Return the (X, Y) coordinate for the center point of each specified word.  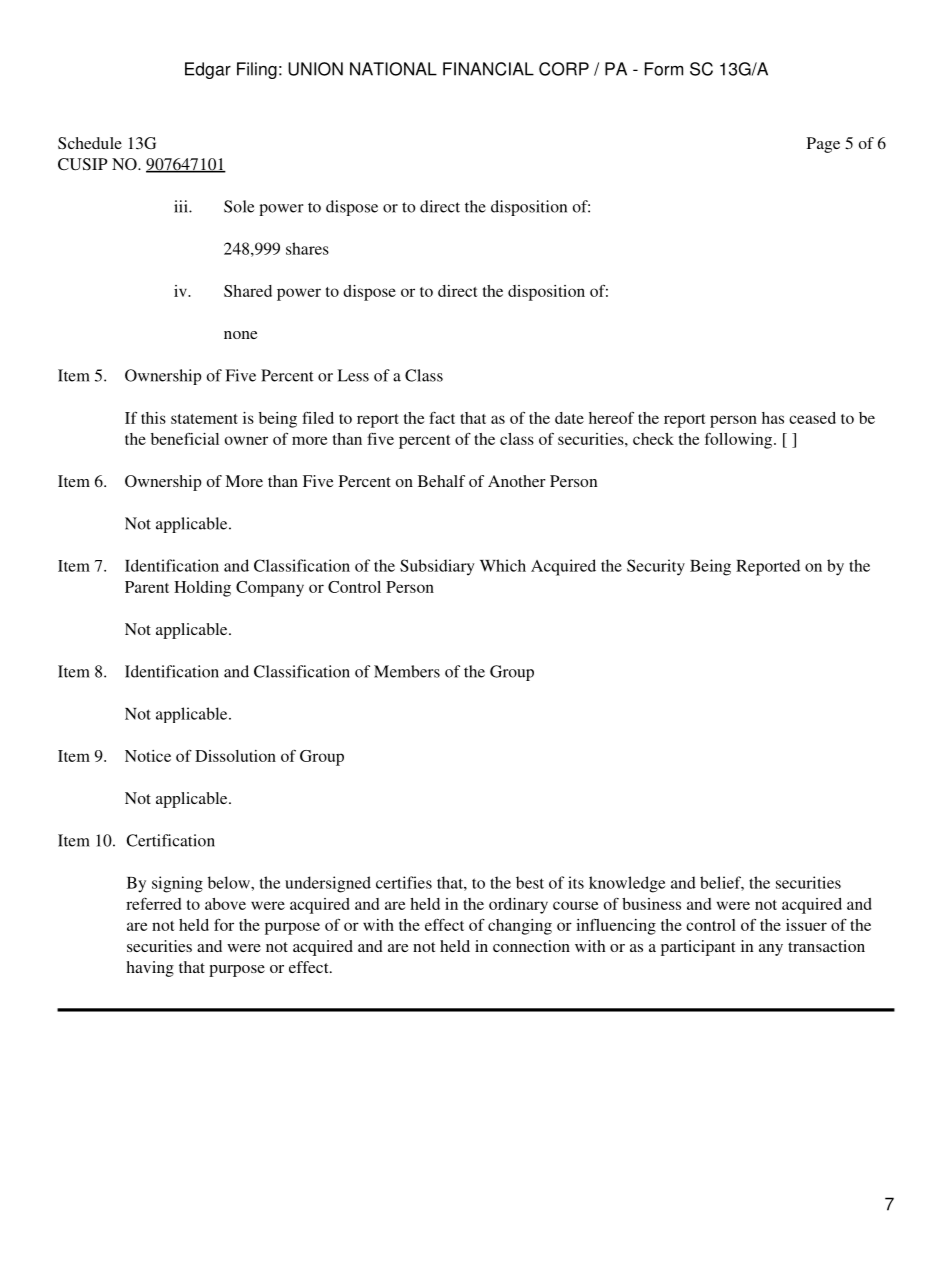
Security (656, 567)
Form (664, 69)
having (150, 969)
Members (407, 671)
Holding (202, 589)
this (153, 418)
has (773, 418)
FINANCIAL (488, 69)
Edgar (208, 70)
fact (442, 418)
